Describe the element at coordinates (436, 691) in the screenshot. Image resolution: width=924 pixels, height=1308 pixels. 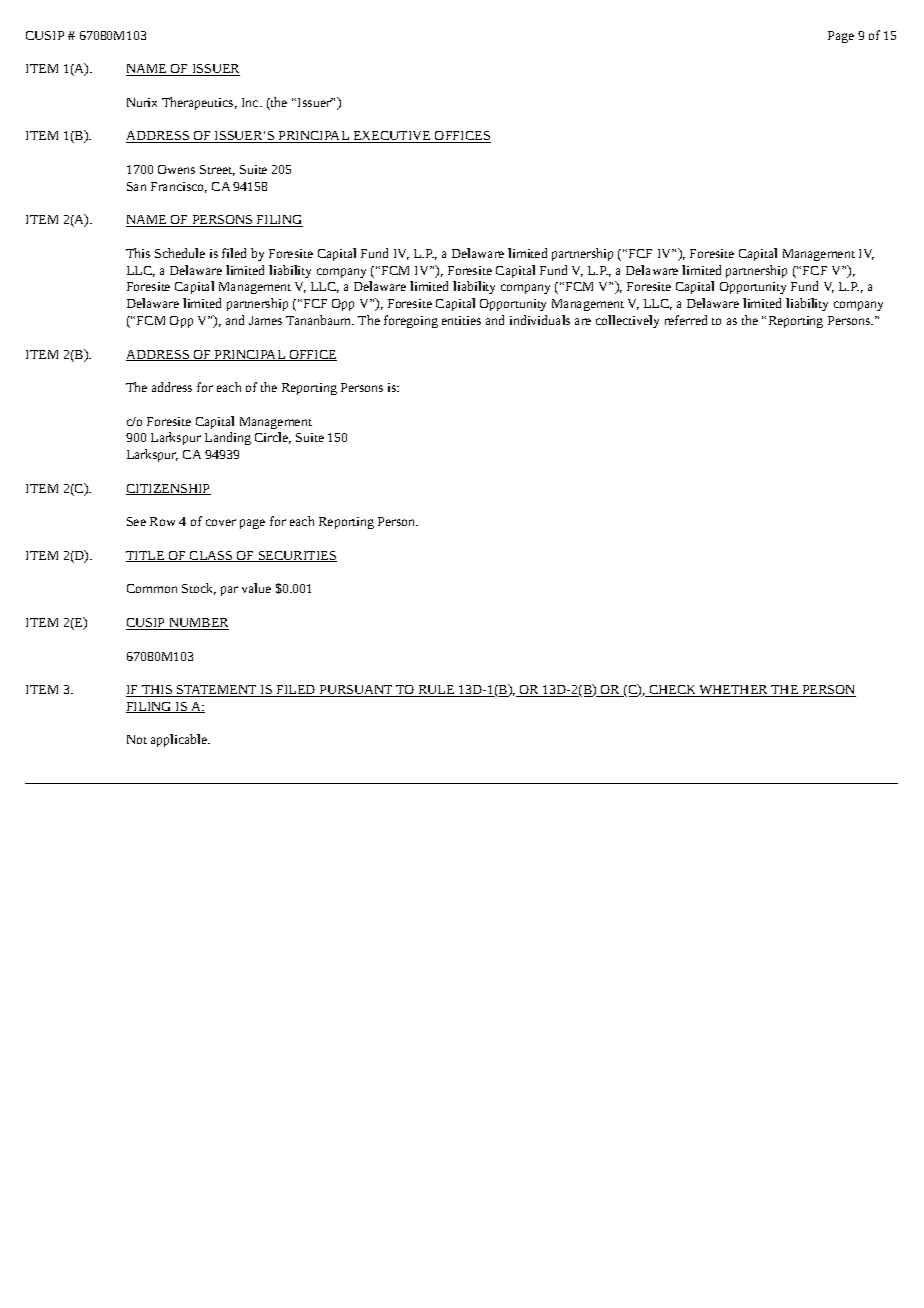
I see `RULE` at that location.
